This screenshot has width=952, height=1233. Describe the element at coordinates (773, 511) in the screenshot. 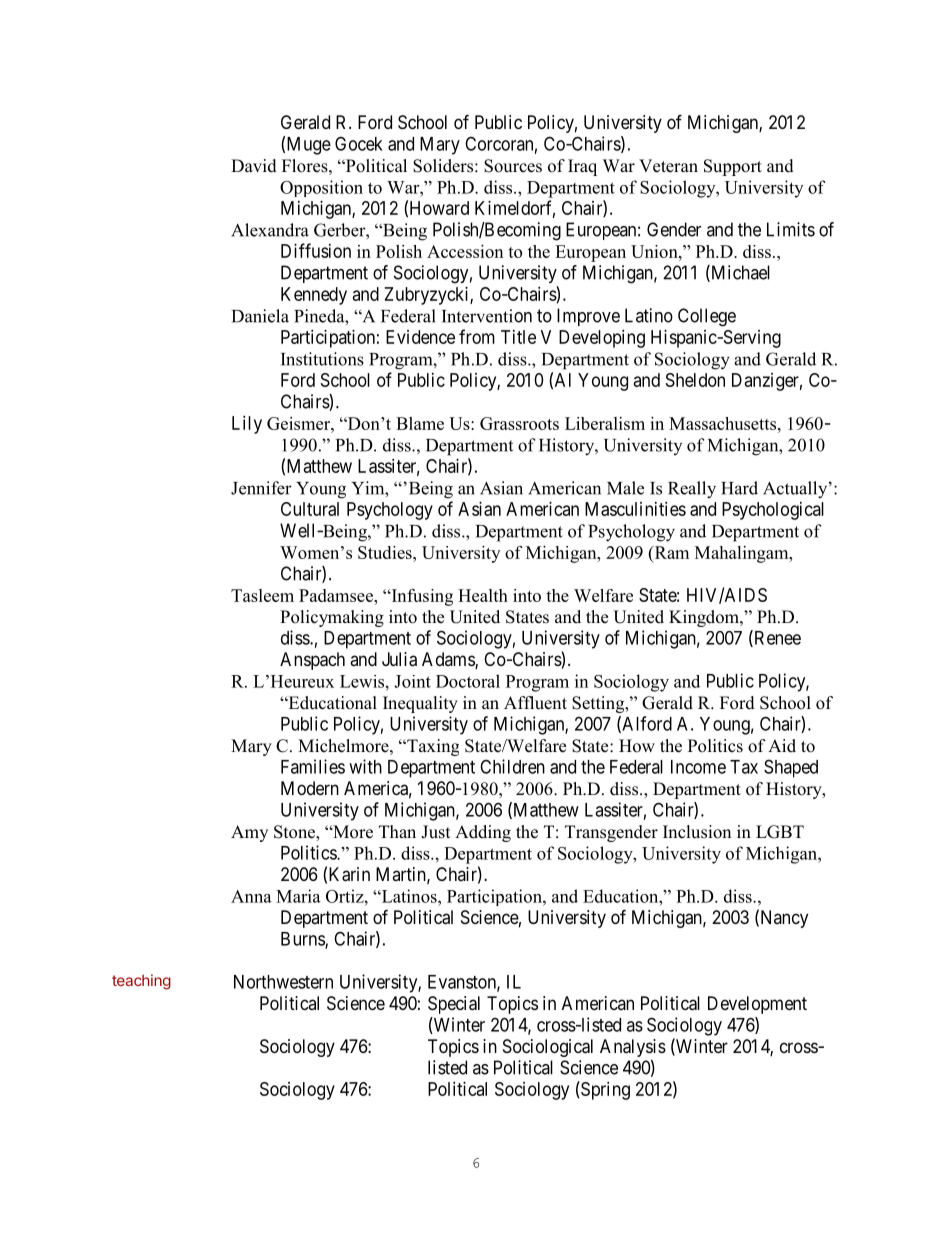

I see `Psychological` at that location.
